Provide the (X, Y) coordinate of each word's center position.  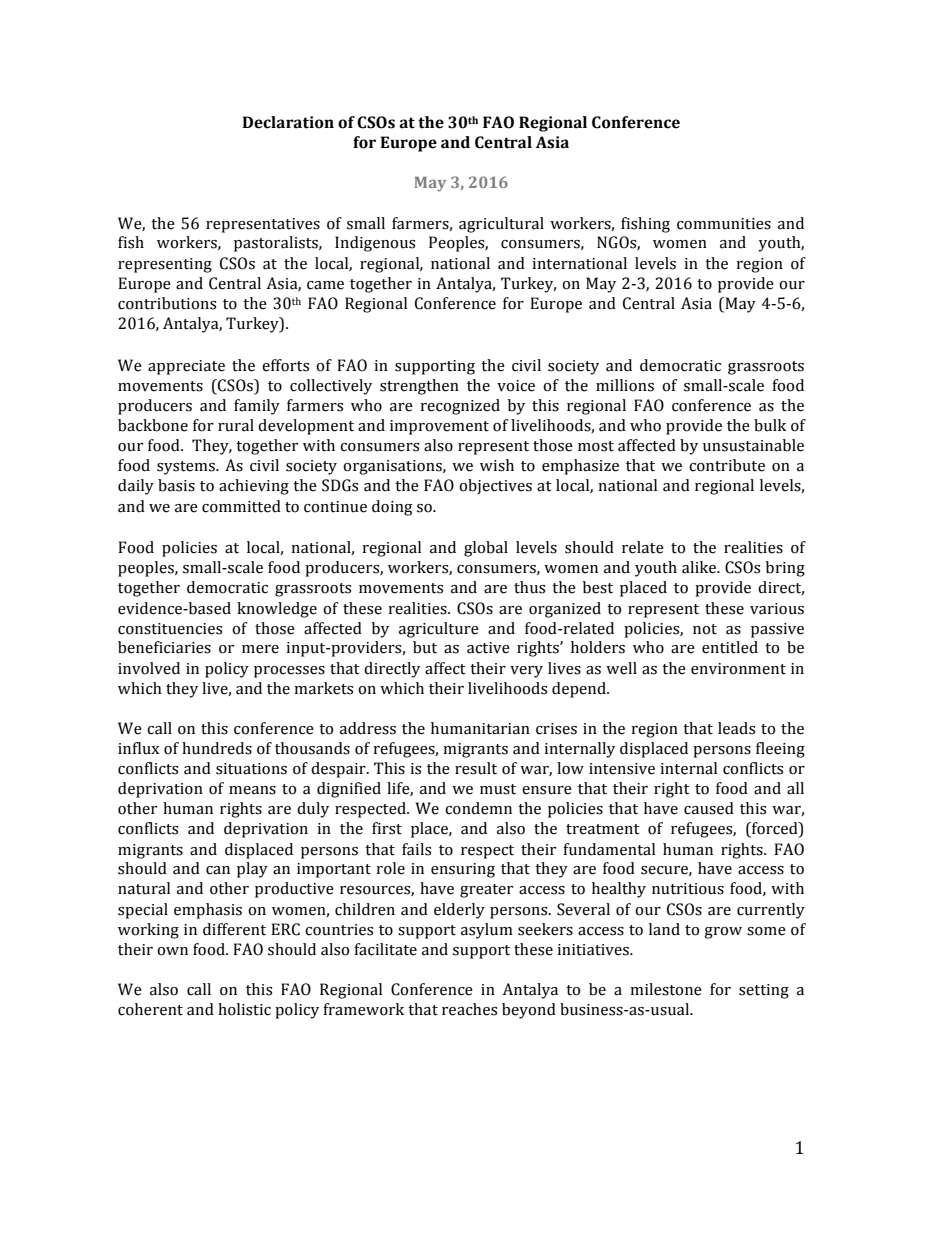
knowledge (277, 610)
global (486, 549)
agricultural (501, 225)
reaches (469, 1009)
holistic (244, 1009)
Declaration (288, 122)
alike (700, 567)
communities (724, 224)
